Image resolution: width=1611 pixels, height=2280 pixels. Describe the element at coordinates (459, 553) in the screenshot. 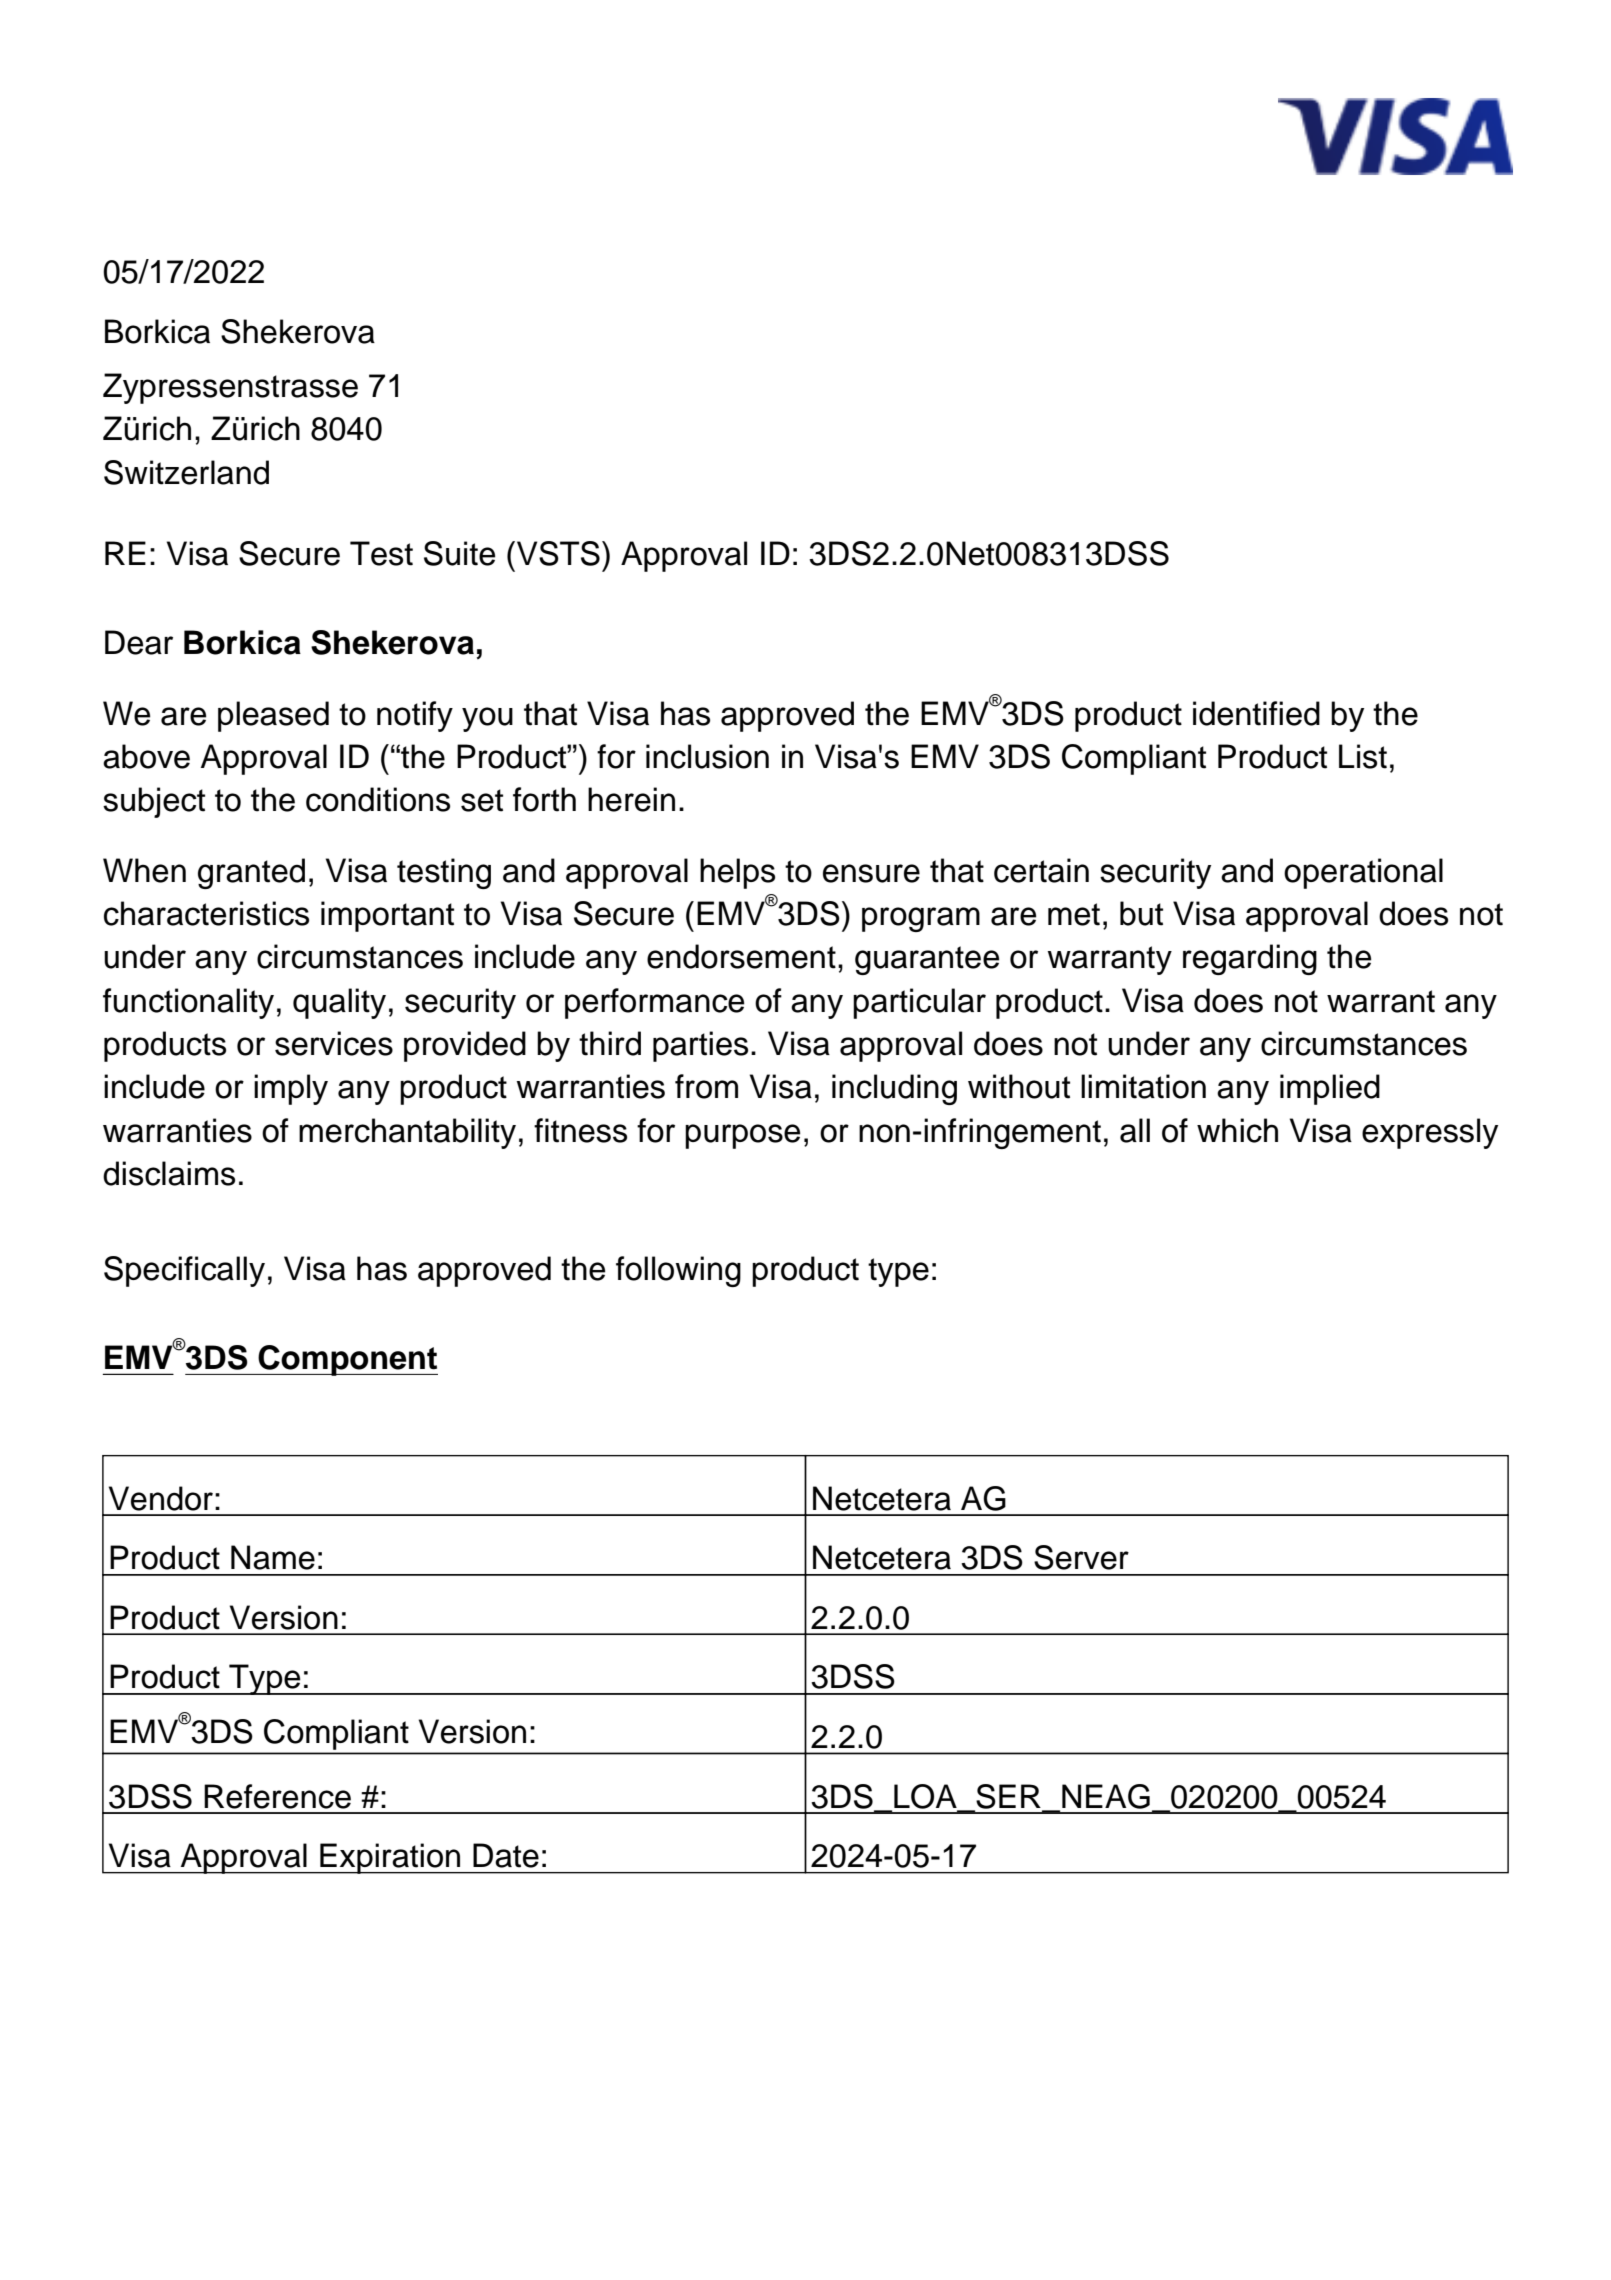

I see `Suite` at that location.
